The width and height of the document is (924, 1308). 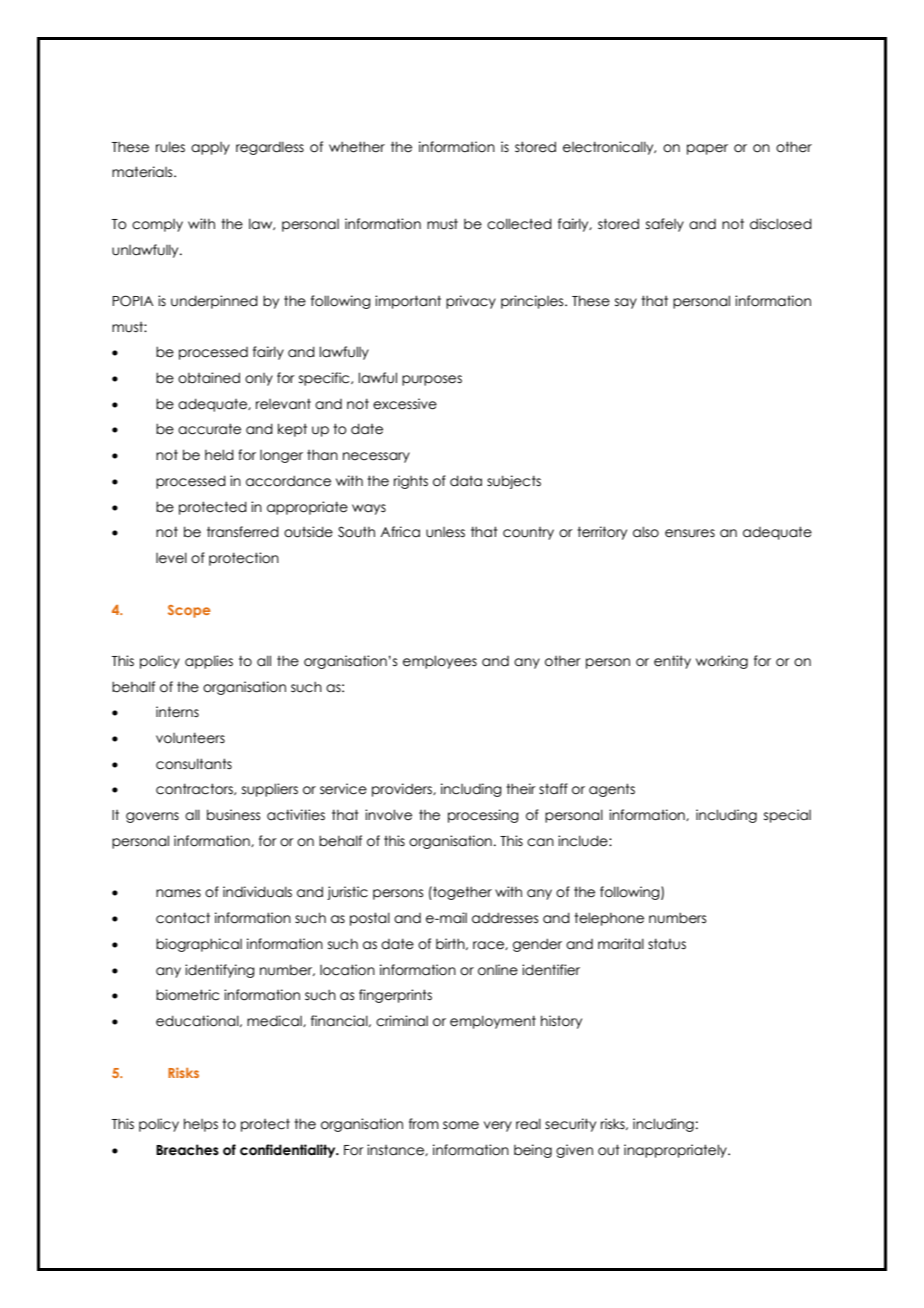 I want to click on apply, so click(x=210, y=148).
